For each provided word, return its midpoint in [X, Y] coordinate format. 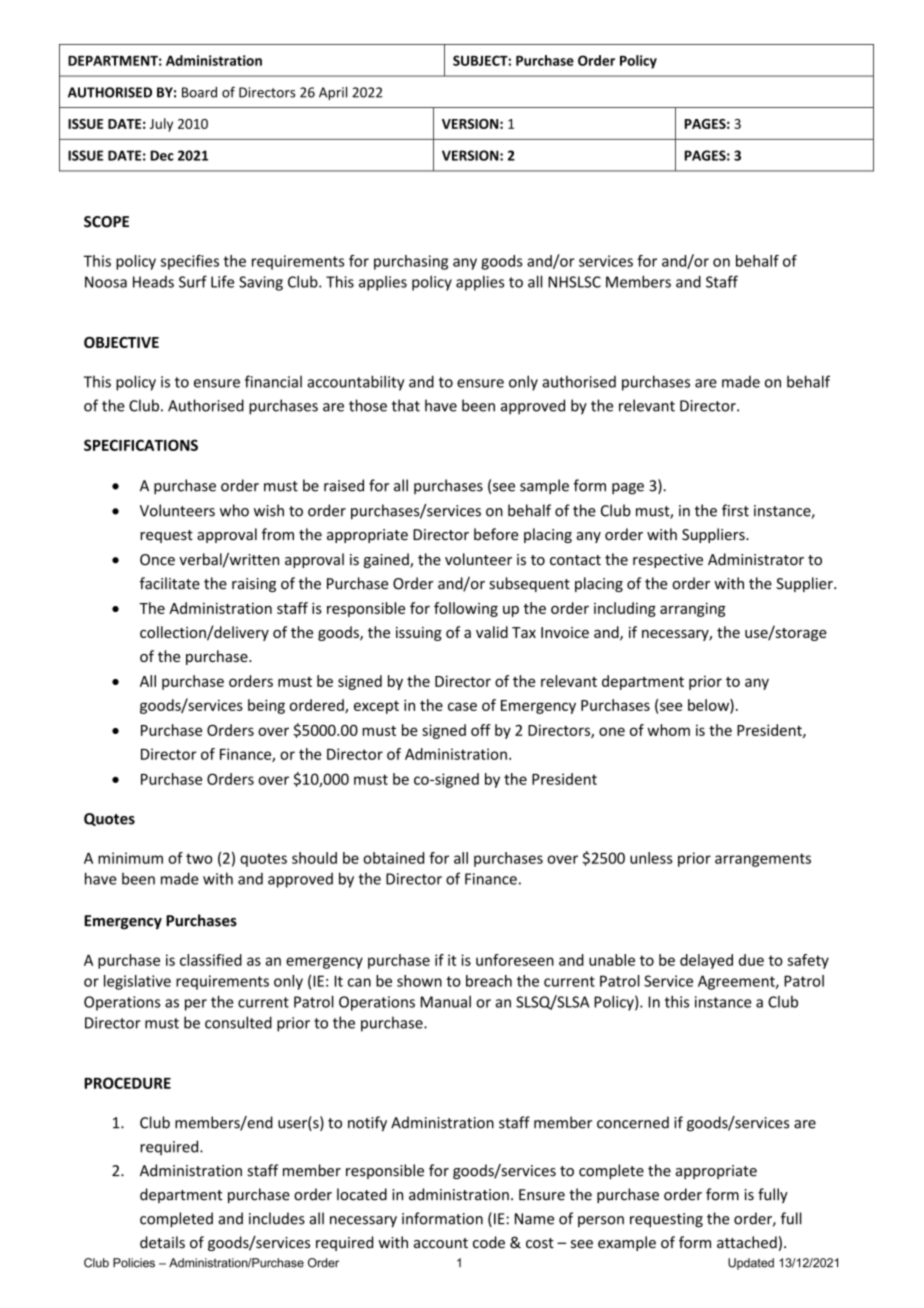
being [266, 706]
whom [668, 730]
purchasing [411, 262]
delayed [706, 961]
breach [489, 981]
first [735, 510]
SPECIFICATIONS [141, 445]
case [462, 706]
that [406, 405]
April [333, 93]
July [161, 125]
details [162, 1242]
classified [211, 960]
